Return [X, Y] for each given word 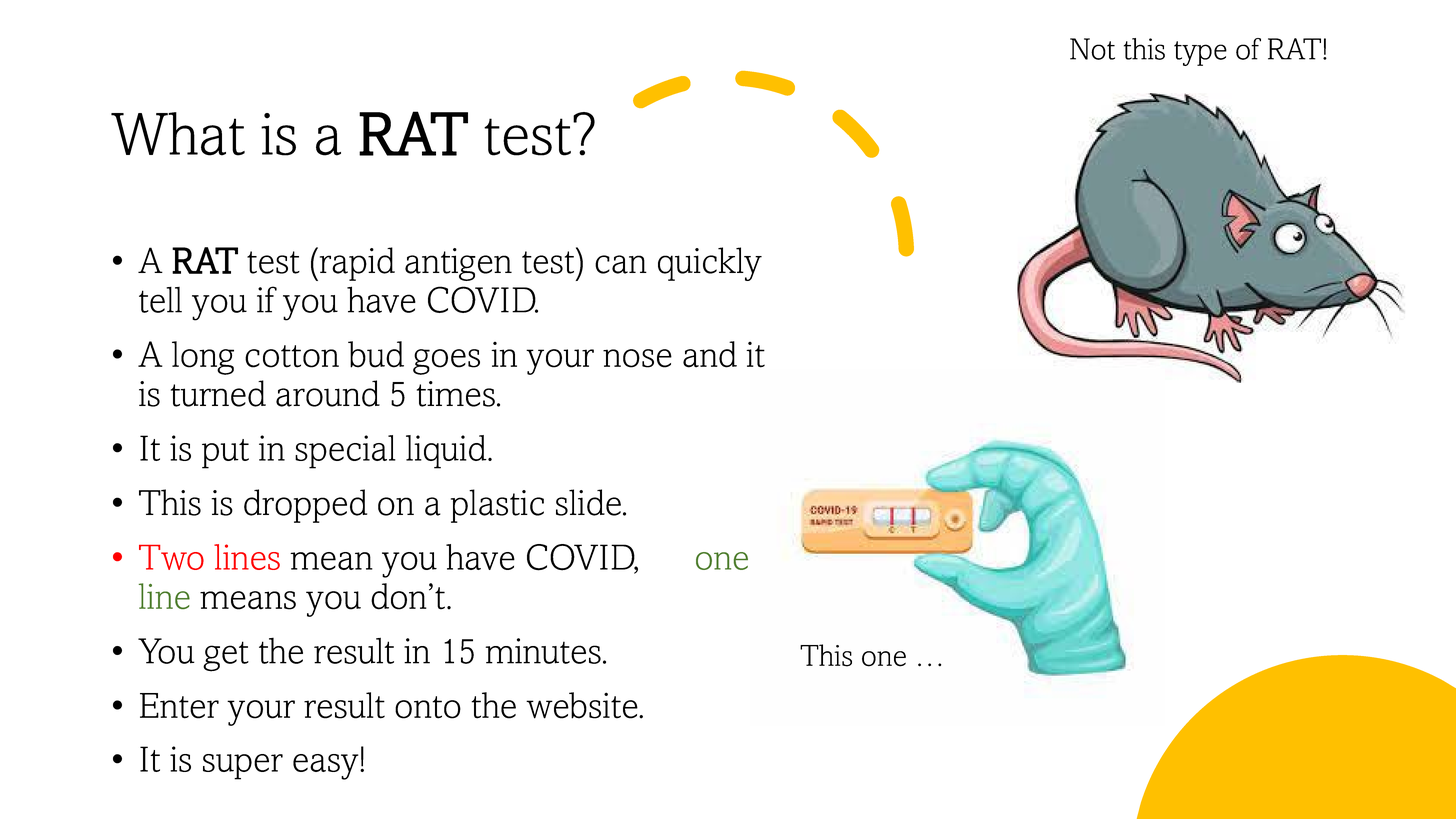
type [1200, 53]
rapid [357, 264]
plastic [497, 506]
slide [588, 502]
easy [327, 767]
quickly [710, 264]
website [583, 705]
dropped [305, 506]
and [710, 354]
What [178, 134]
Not [1092, 49]
